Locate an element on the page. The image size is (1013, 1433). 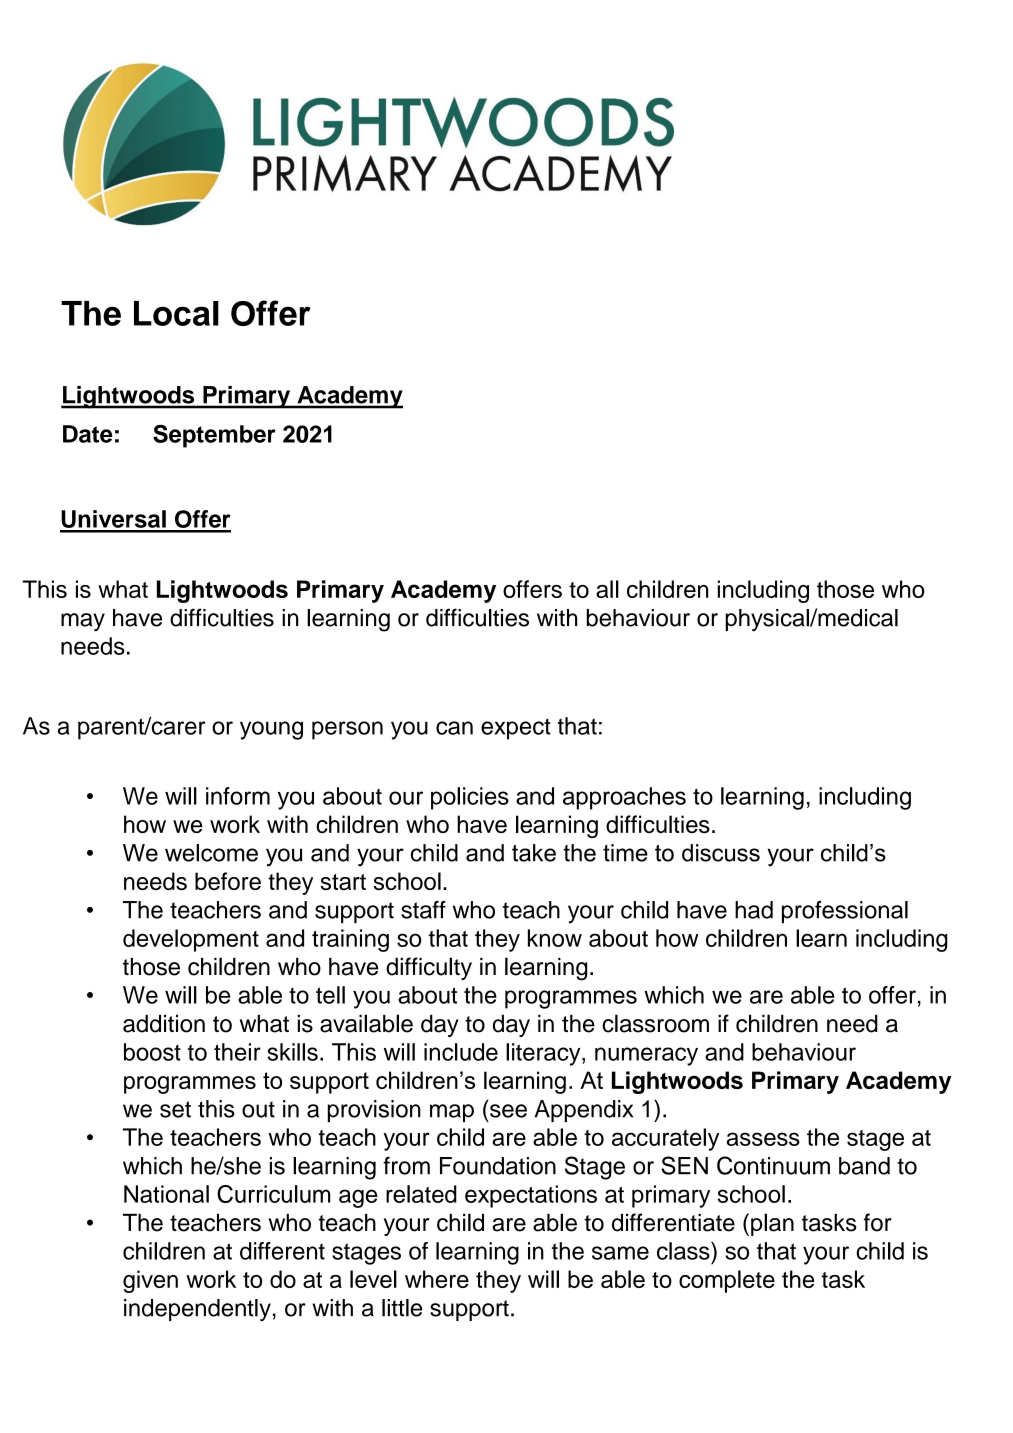
September is located at coordinates (214, 436).
